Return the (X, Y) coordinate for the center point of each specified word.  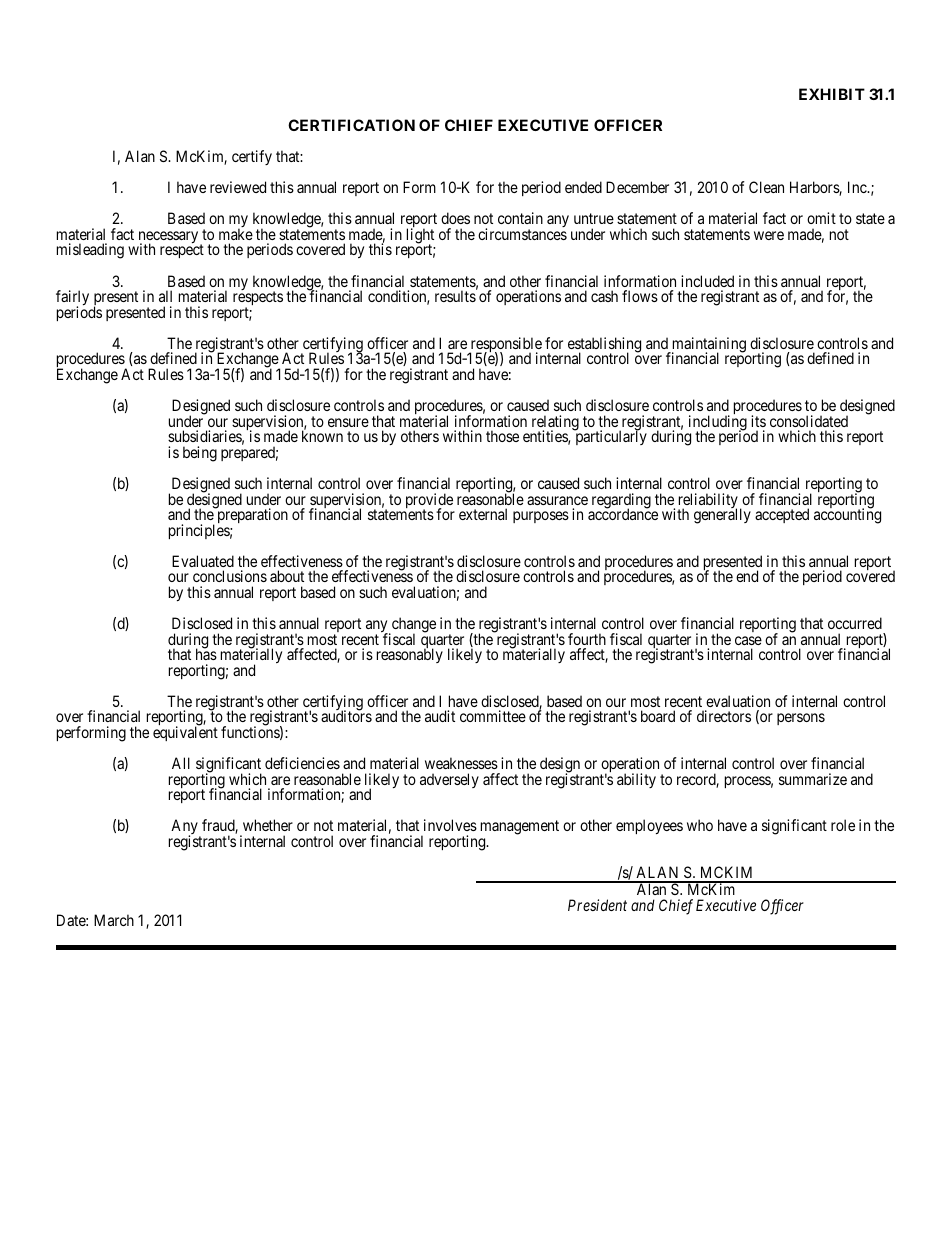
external (483, 514)
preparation (251, 515)
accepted (782, 515)
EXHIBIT (832, 94)
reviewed (238, 187)
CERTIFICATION (351, 125)
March (114, 920)
